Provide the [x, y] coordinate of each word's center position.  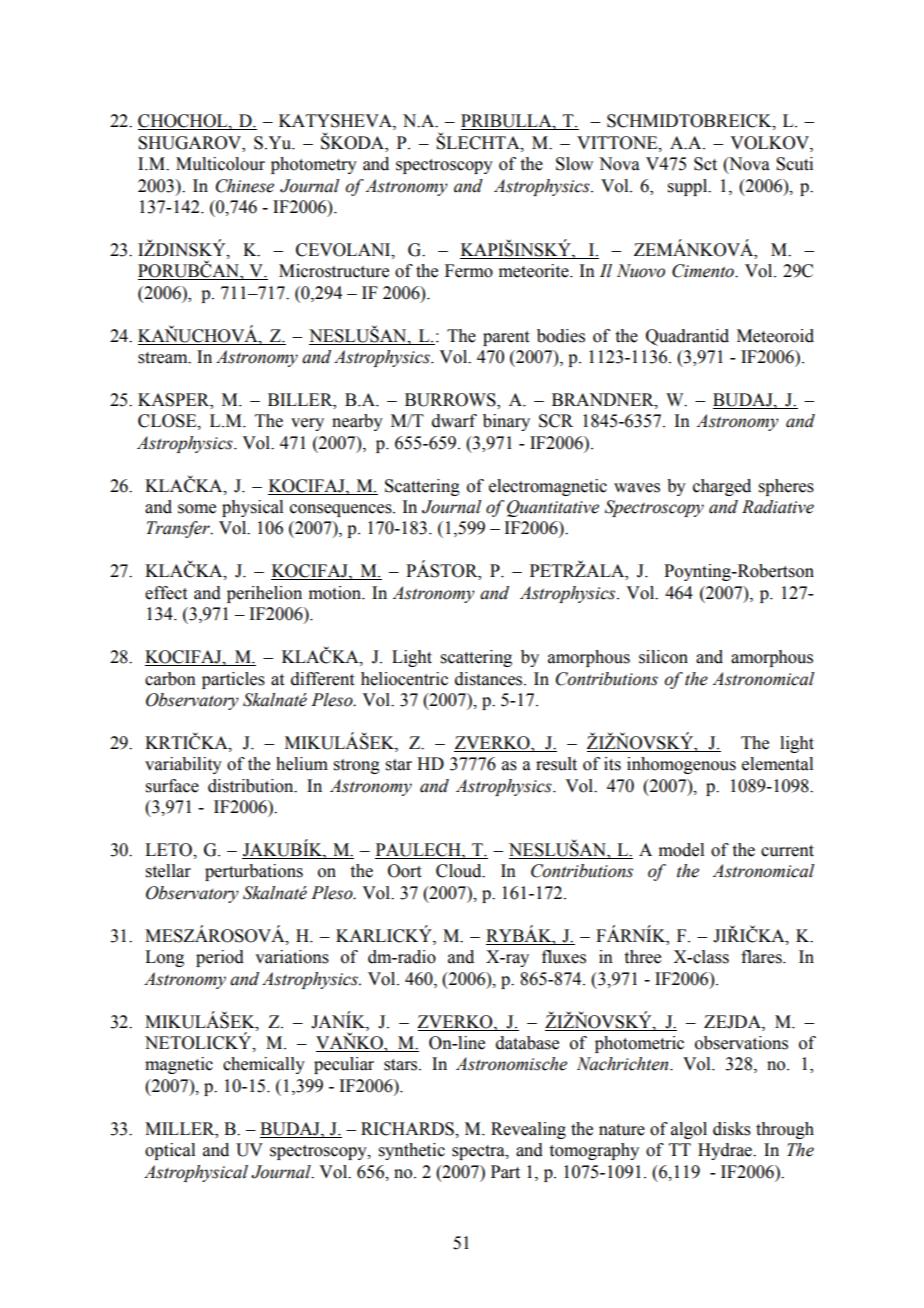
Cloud [460, 871]
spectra [479, 1152]
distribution [252, 786]
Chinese [245, 186]
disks [732, 1129]
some [197, 509]
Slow [574, 164]
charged [722, 487]
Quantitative [553, 508]
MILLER [181, 1129]
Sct [705, 164]
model [681, 850]
